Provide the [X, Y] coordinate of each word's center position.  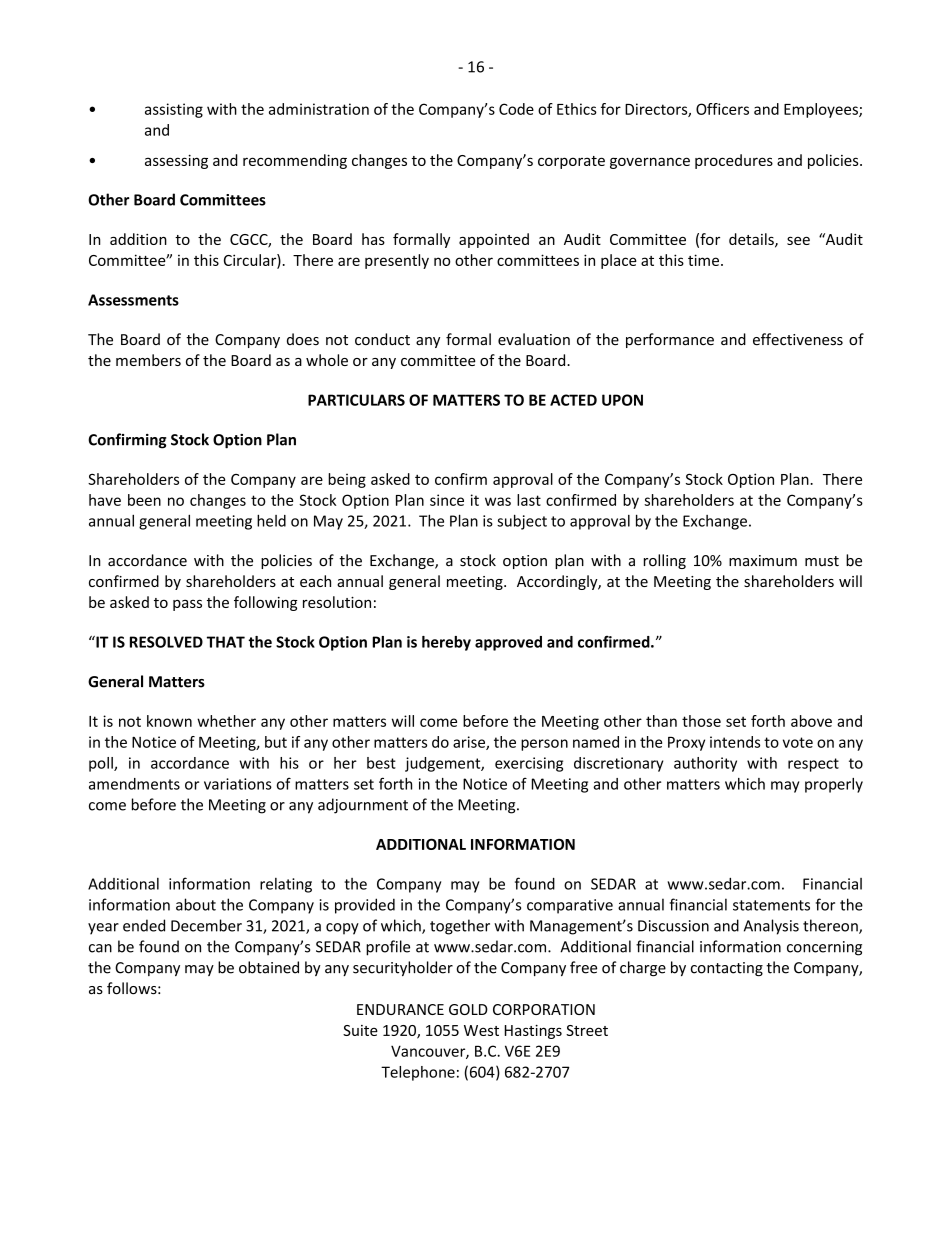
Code [516, 109]
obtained [269, 967]
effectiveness [798, 339]
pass [187, 605]
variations [238, 784]
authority [705, 764]
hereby [446, 643]
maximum [763, 561]
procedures [734, 161]
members [148, 360]
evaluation [534, 339]
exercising [529, 764]
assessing [176, 161]
